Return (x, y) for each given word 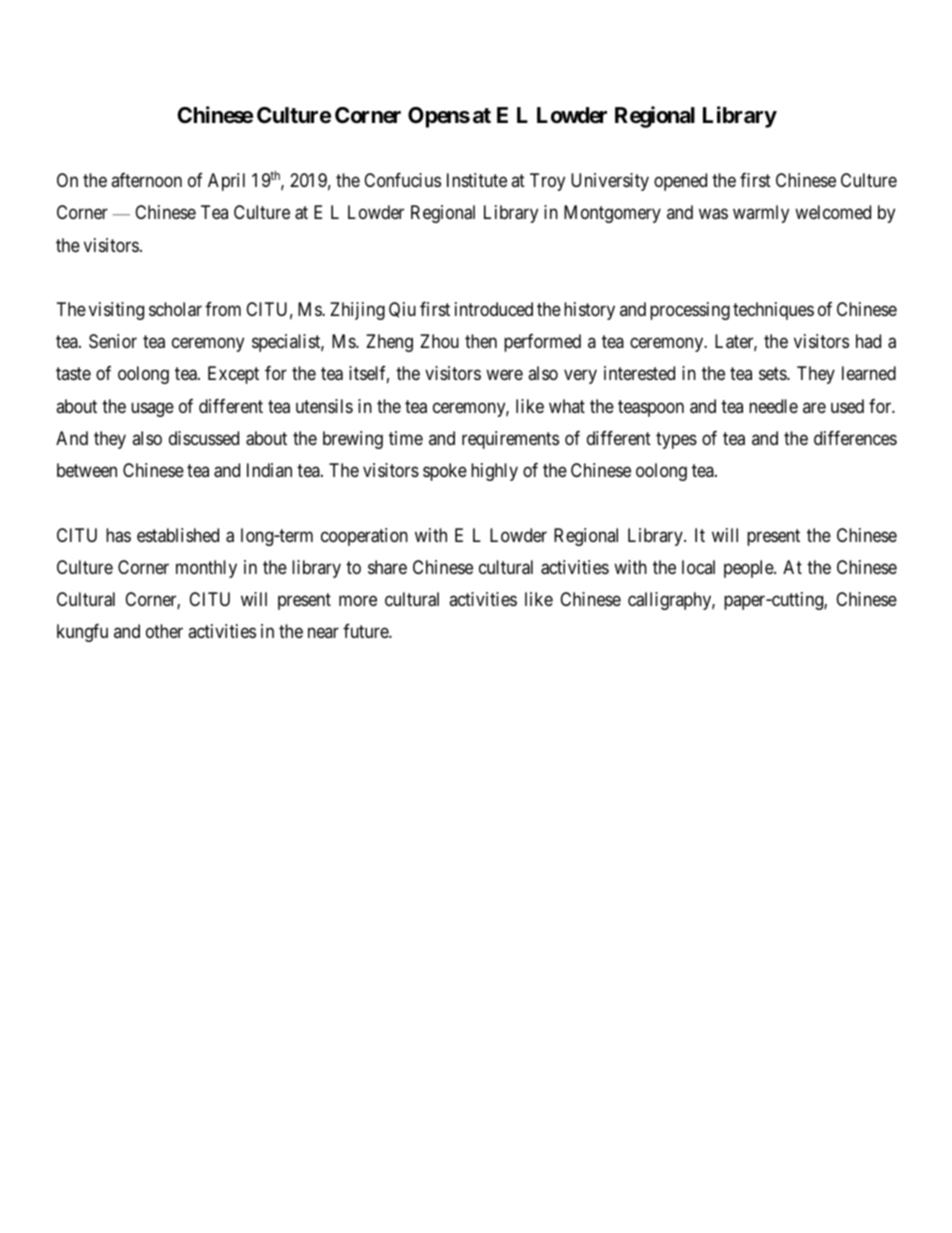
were (504, 375)
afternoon (146, 180)
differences (855, 438)
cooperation (364, 537)
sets (773, 374)
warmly (761, 214)
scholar (175, 309)
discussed (204, 438)
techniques (773, 311)
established (178, 535)
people (749, 569)
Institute (477, 180)
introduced (494, 309)
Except (233, 375)
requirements (510, 440)
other (164, 631)
